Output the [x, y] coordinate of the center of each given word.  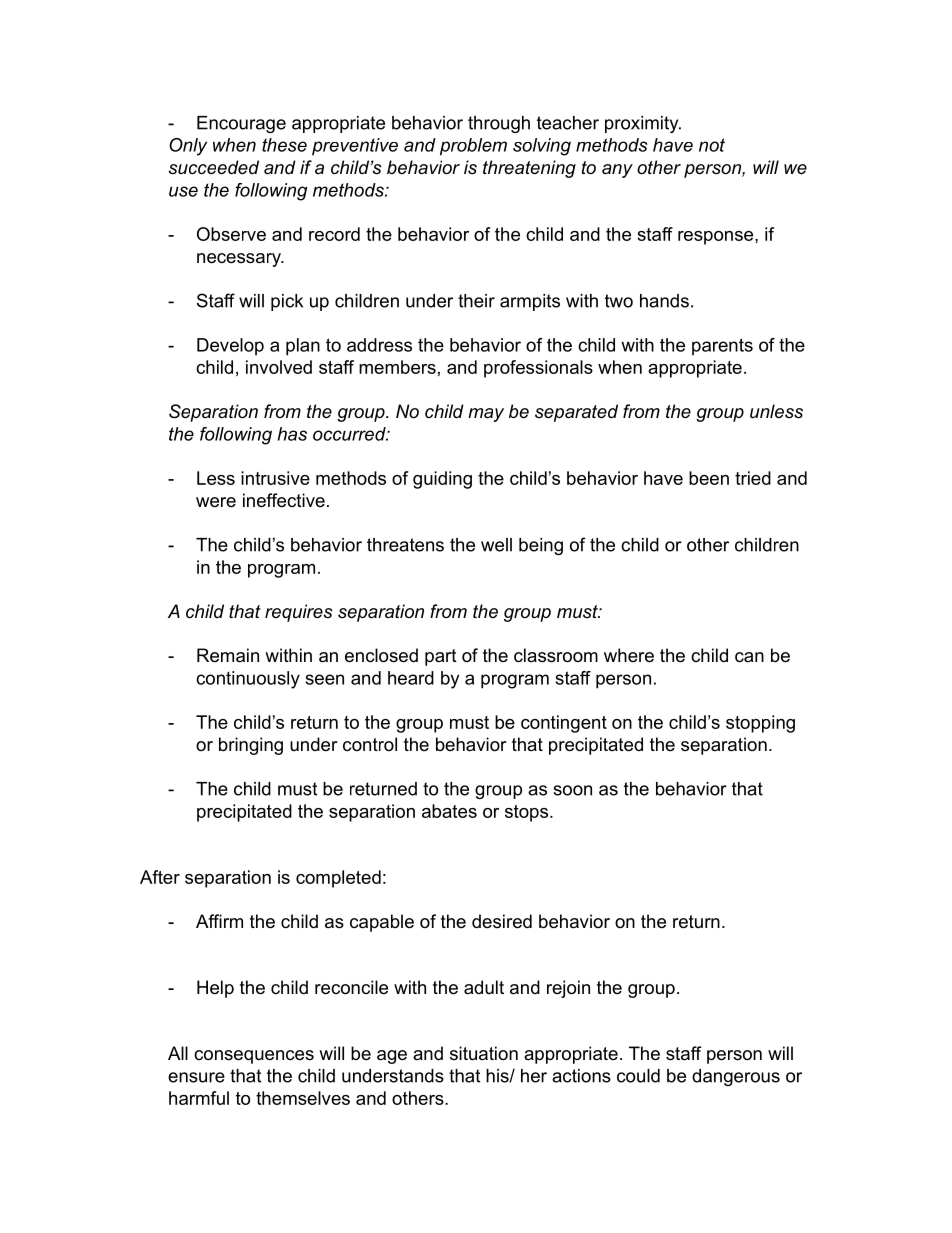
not [712, 145]
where [629, 655]
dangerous [736, 1077]
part [441, 657]
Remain [228, 655]
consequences [254, 1057]
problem [473, 147]
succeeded [214, 167]
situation [484, 1053]
